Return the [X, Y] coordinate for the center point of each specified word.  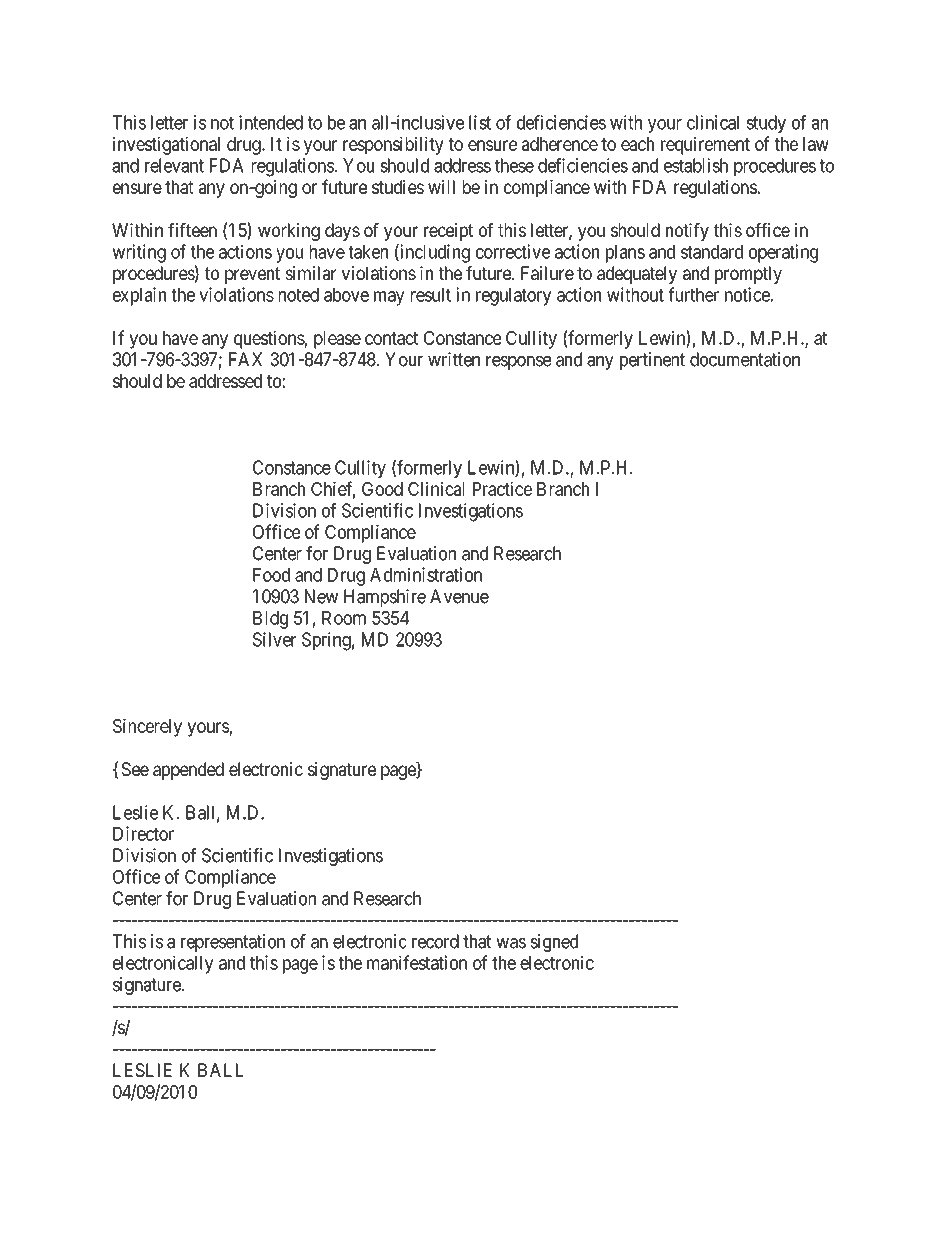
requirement [705, 145]
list [480, 122]
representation [233, 943]
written [454, 359]
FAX [245, 359]
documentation [745, 359]
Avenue [459, 596]
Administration [426, 574]
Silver [274, 639]
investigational [166, 145]
